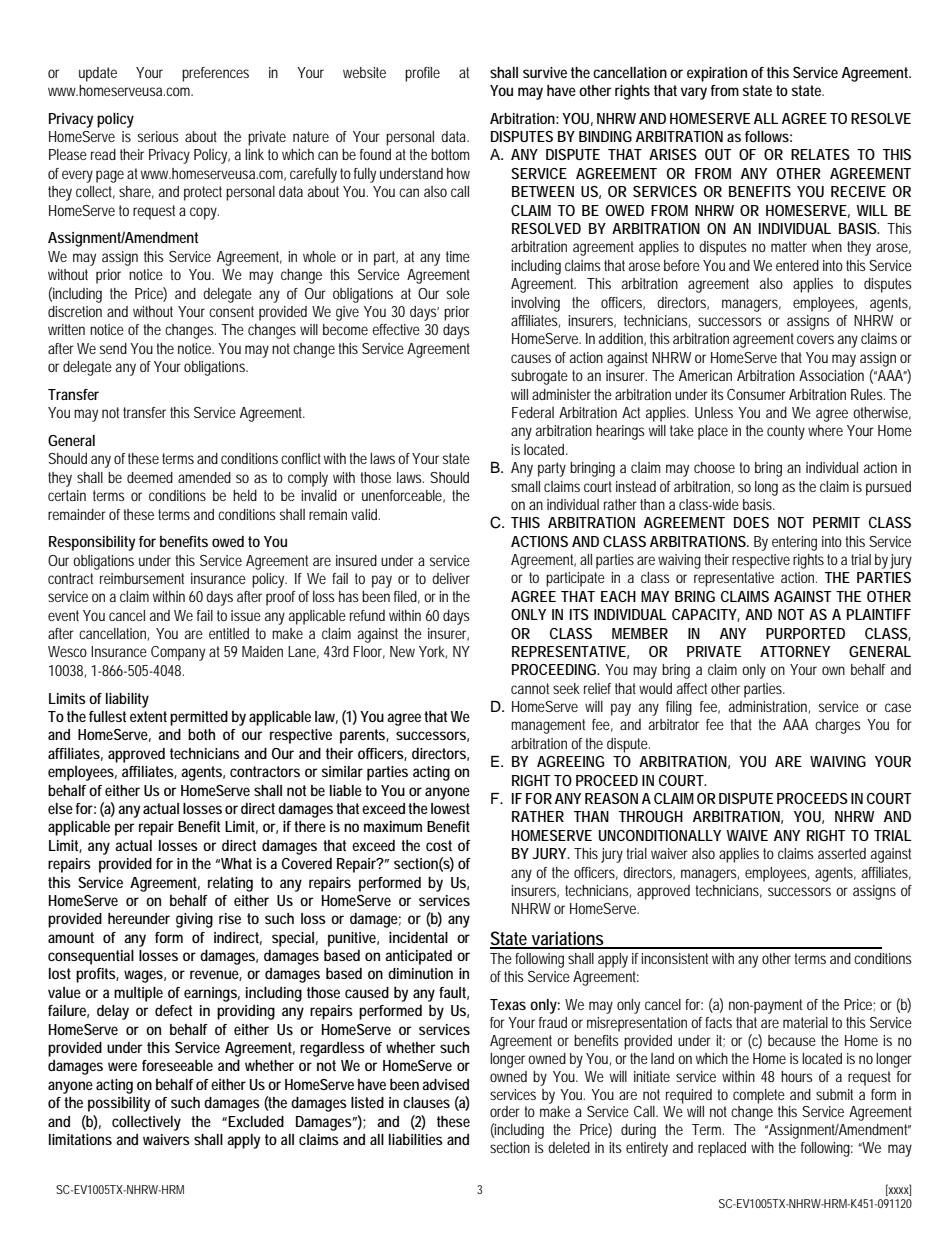 This document has height=1233, width=952. What do you see at coordinates (142, 578) in the document?
I see `reimbursement` at bounding box center [142, 578].
